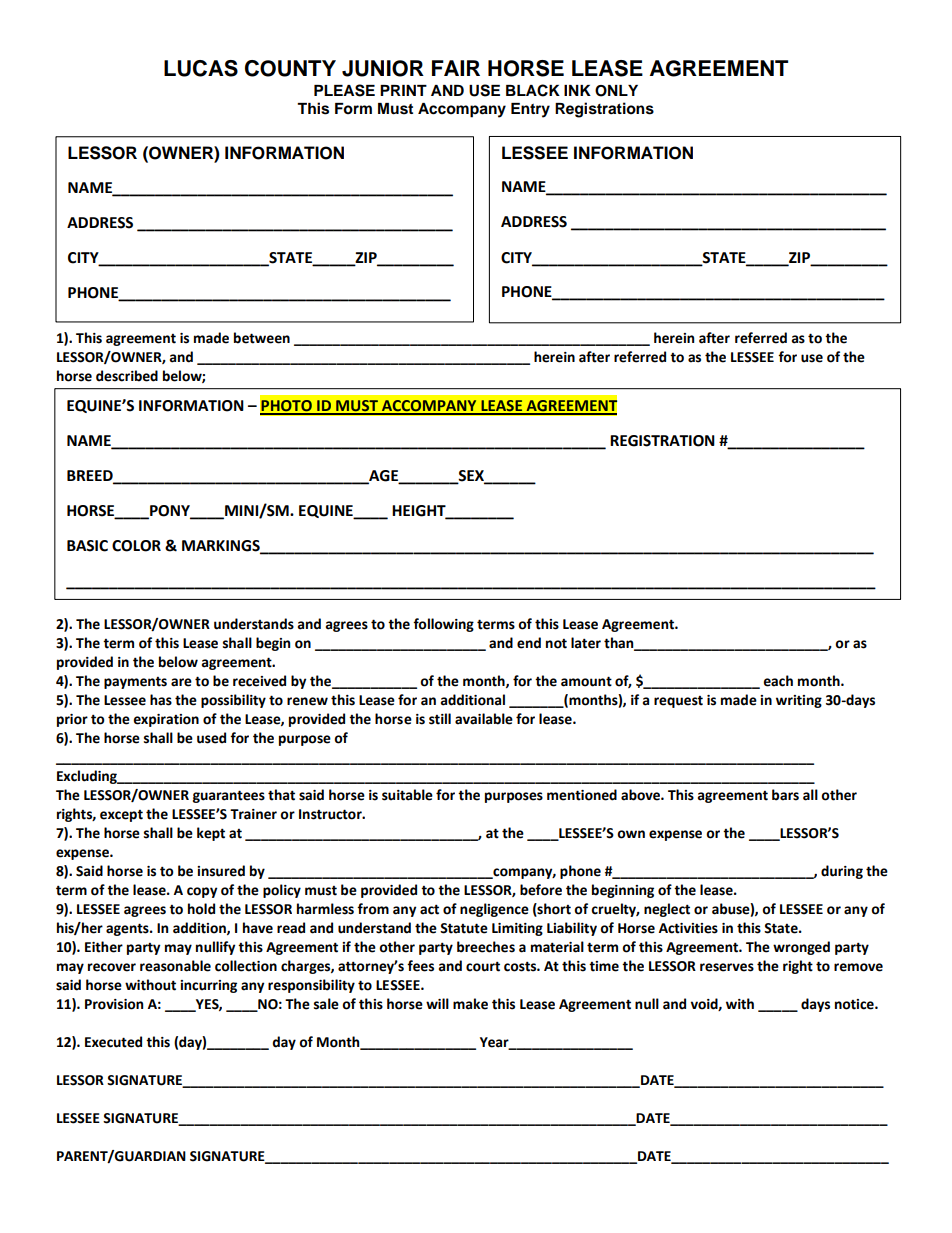 This screenshot has width=952, height=1233. I want to click on COLOR, so click(136, 546).
